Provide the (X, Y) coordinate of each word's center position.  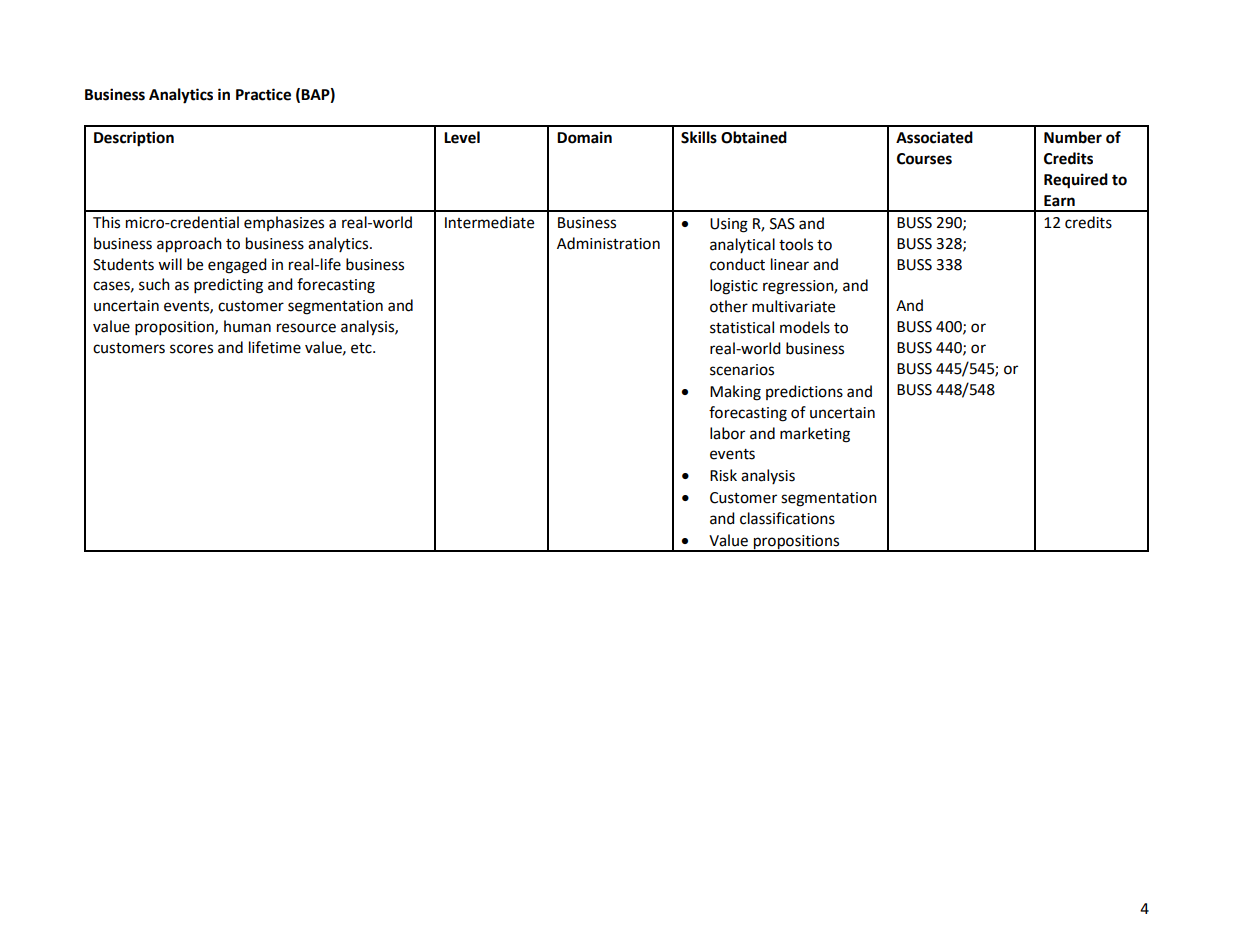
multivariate (793, 306)
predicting (228, 286)
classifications (787, 518)
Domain (584, 137)
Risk (723, 475)
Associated (934, 137)
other (729, 306)
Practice (263, 94)
